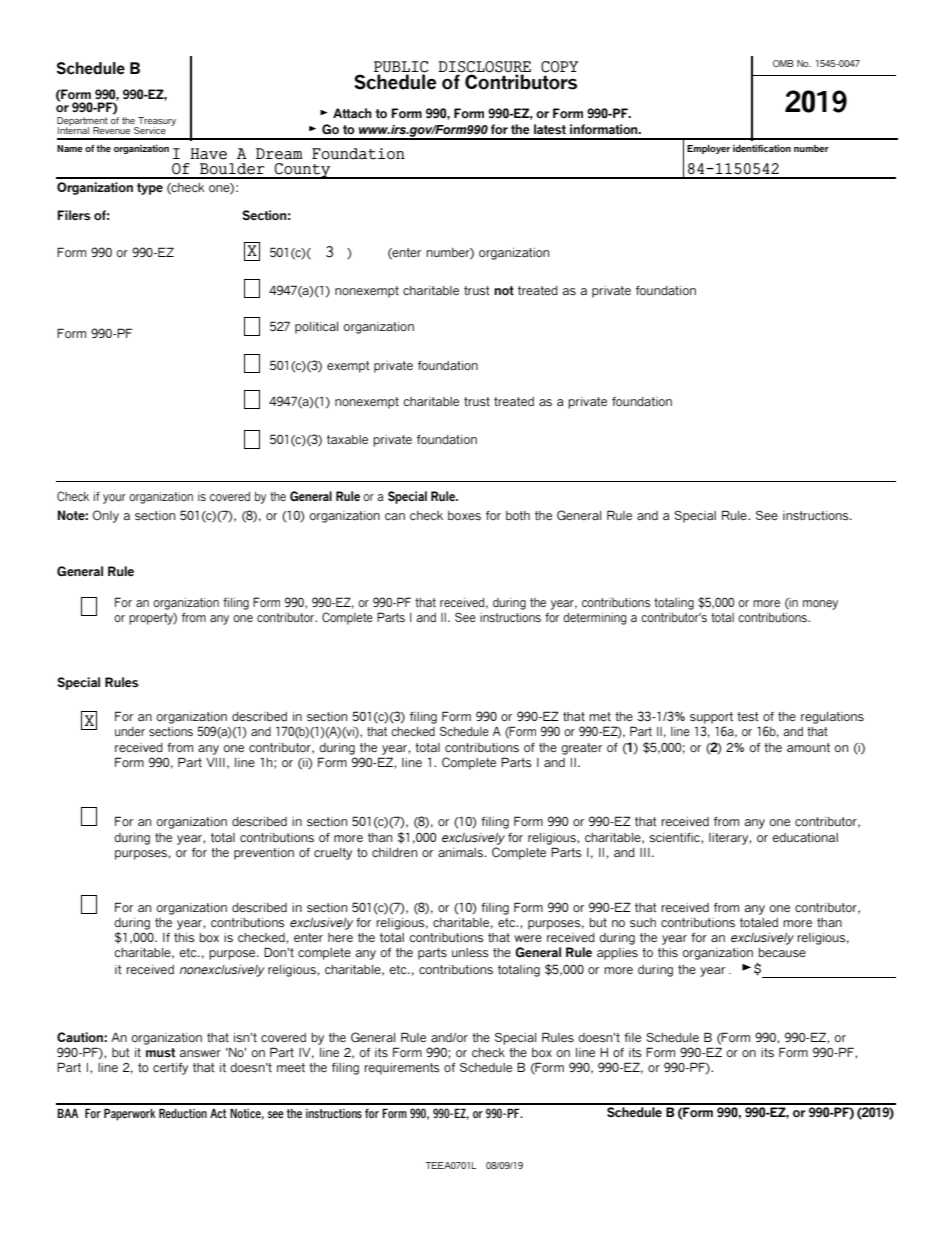  I want to click on both, so click(518, 515).
